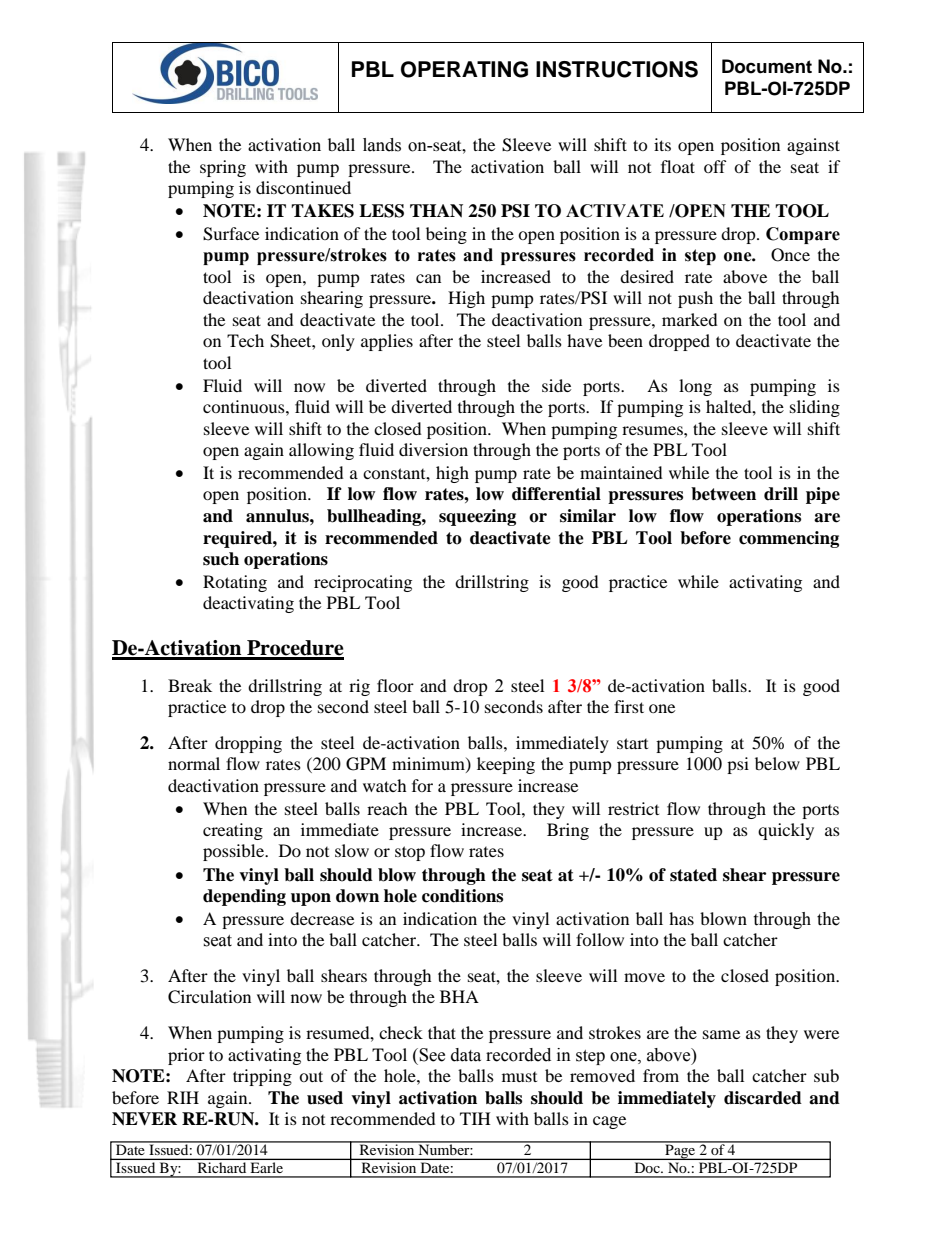  Describe the element at coordinates (506, 765) in the image. I see `keeping` at that location.
